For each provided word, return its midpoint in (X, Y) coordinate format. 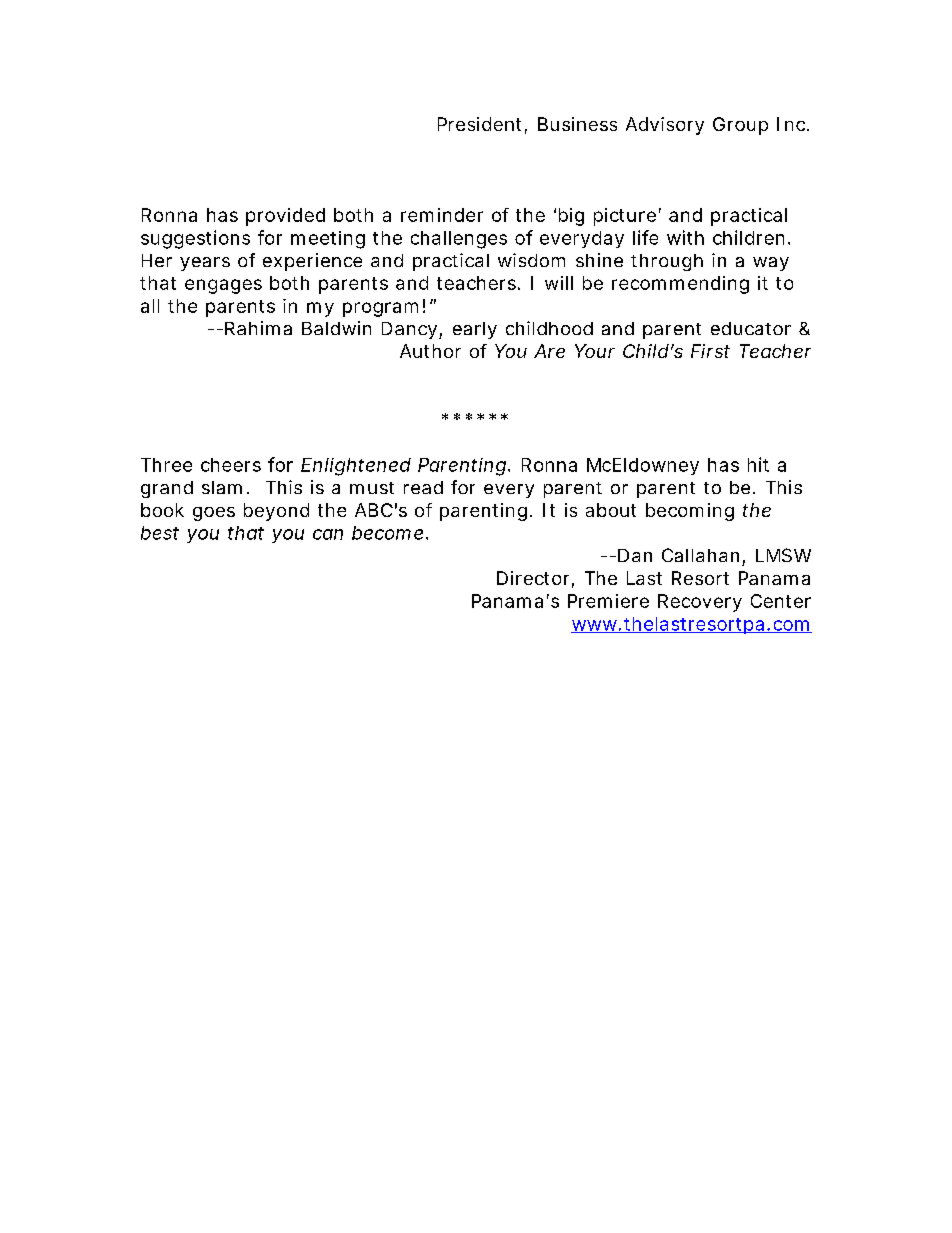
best (160, 533)
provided (285, 217)
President (479, 124)
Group (740, 126)
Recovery (700, 603)
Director (533, 578)
